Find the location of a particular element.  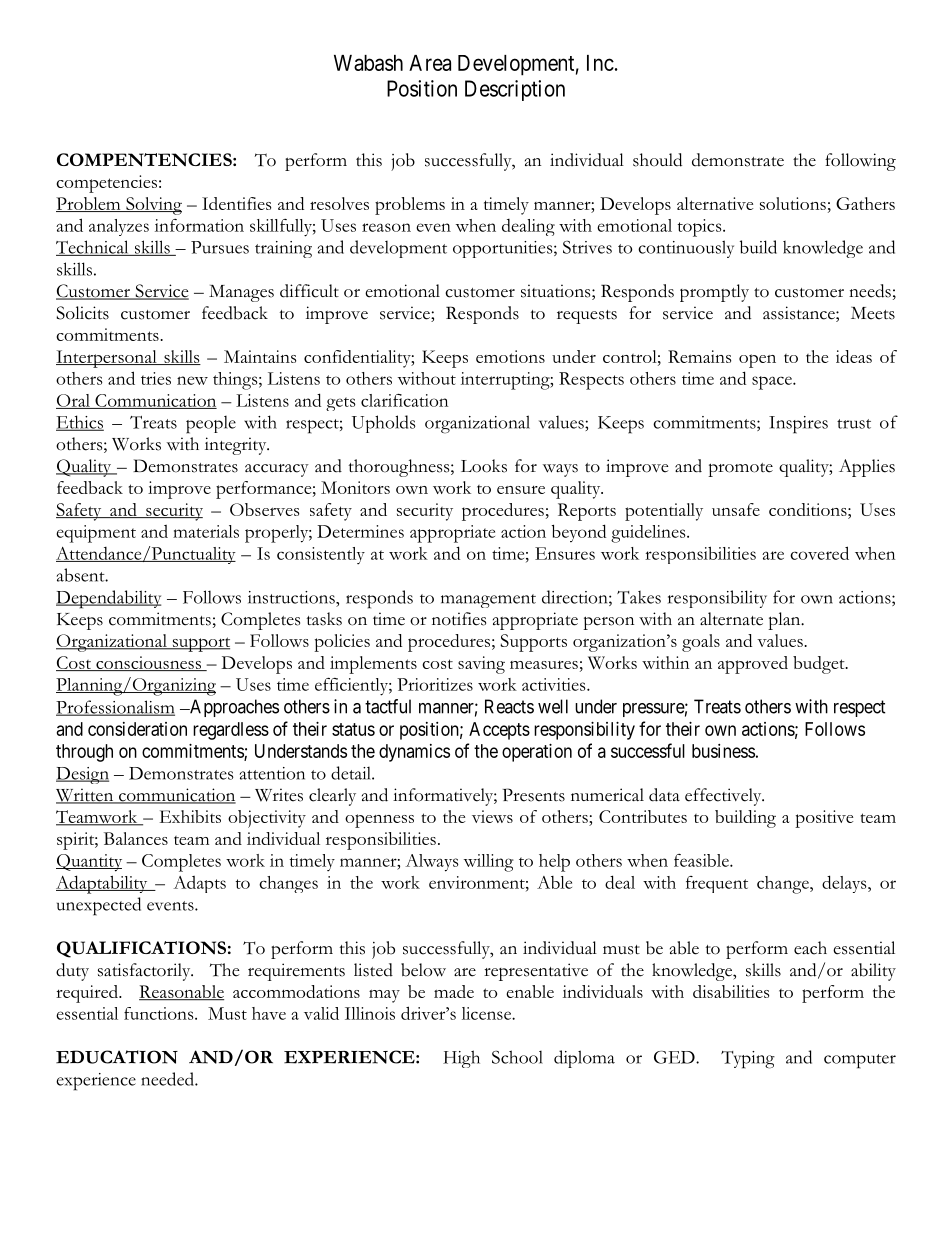

frequent is located at coordinates (717, 884).
